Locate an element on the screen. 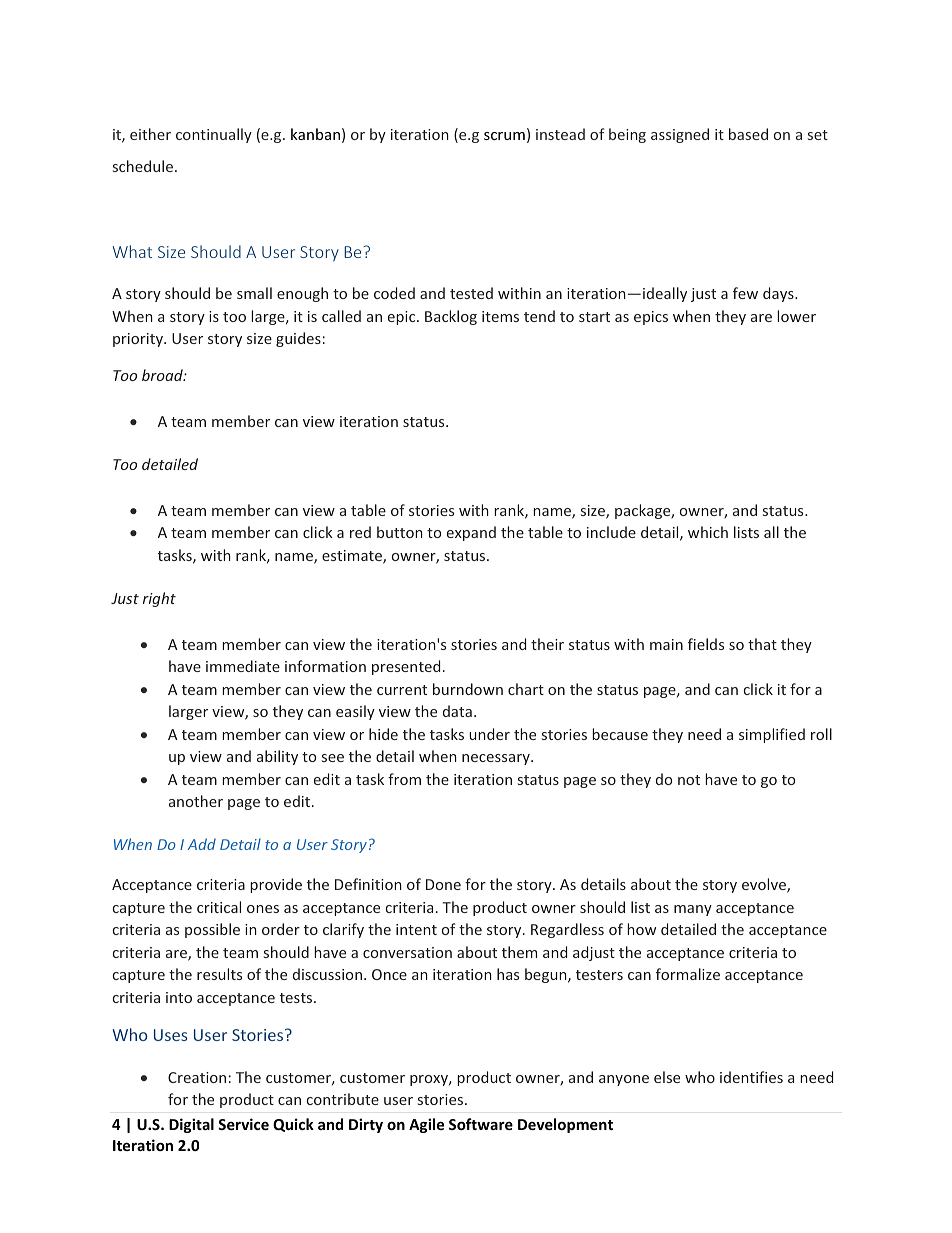  that is located at coordinates (762, 644).
